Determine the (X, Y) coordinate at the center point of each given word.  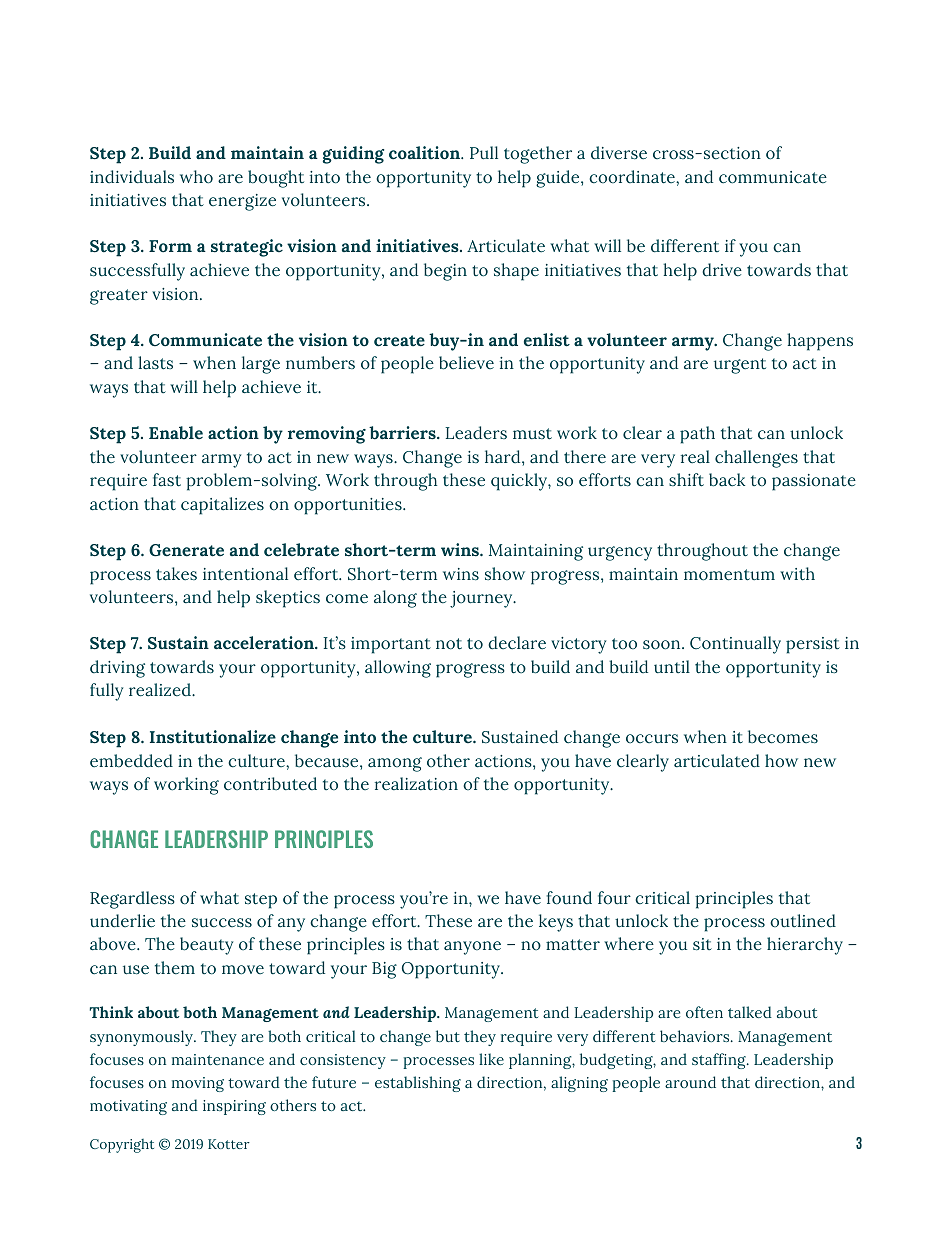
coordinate (633, 177)
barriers (403, 433)
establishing (418, 1084)
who (196, 177)
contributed (270, 784)
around (690, 1082)
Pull (484, 153)
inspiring (234, 1107)
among (395, 764)
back (727, 480)
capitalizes (222, 506)
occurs (652, 739)
